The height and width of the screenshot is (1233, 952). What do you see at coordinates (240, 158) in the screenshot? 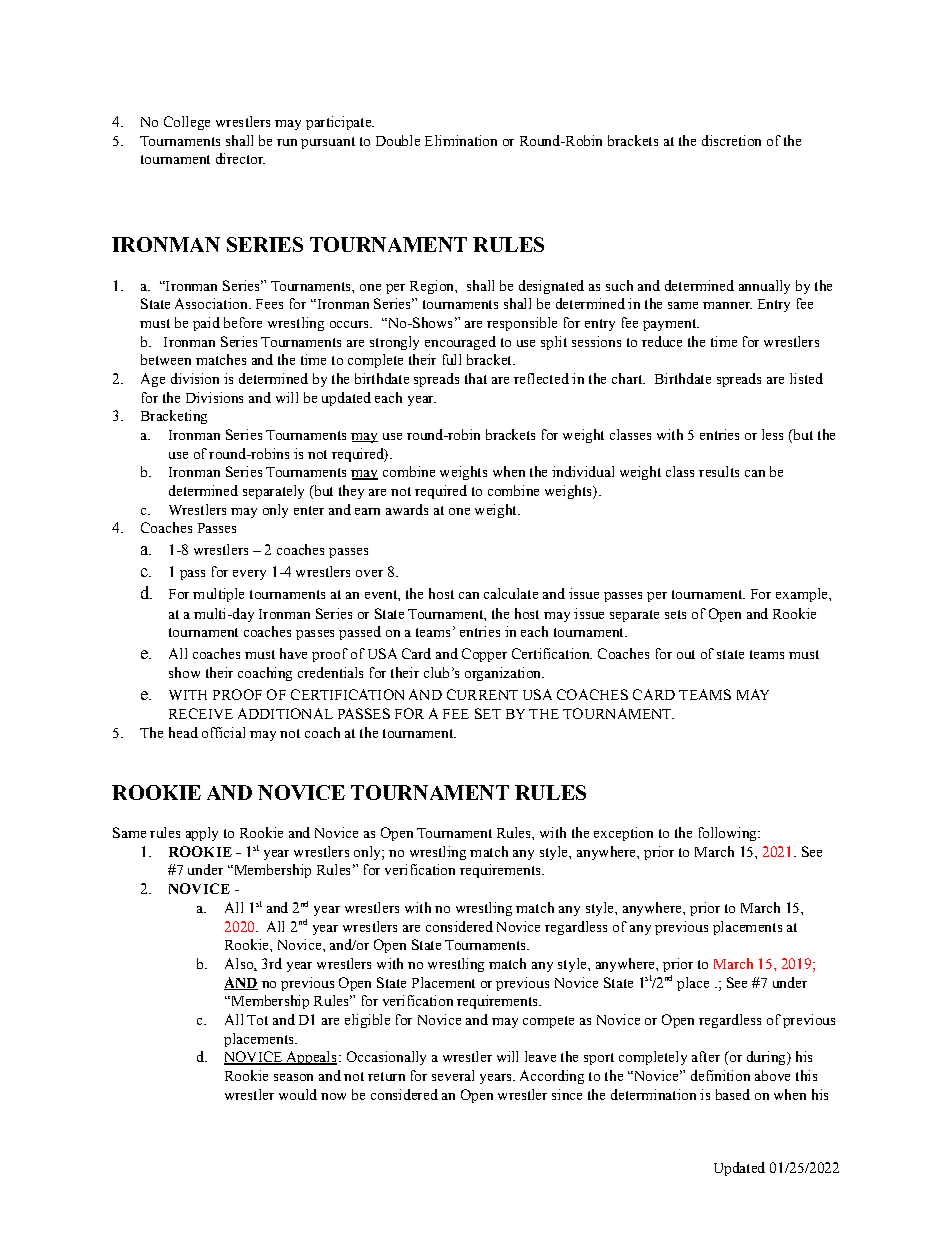
I see `director` at bounding box center [240, 158].
